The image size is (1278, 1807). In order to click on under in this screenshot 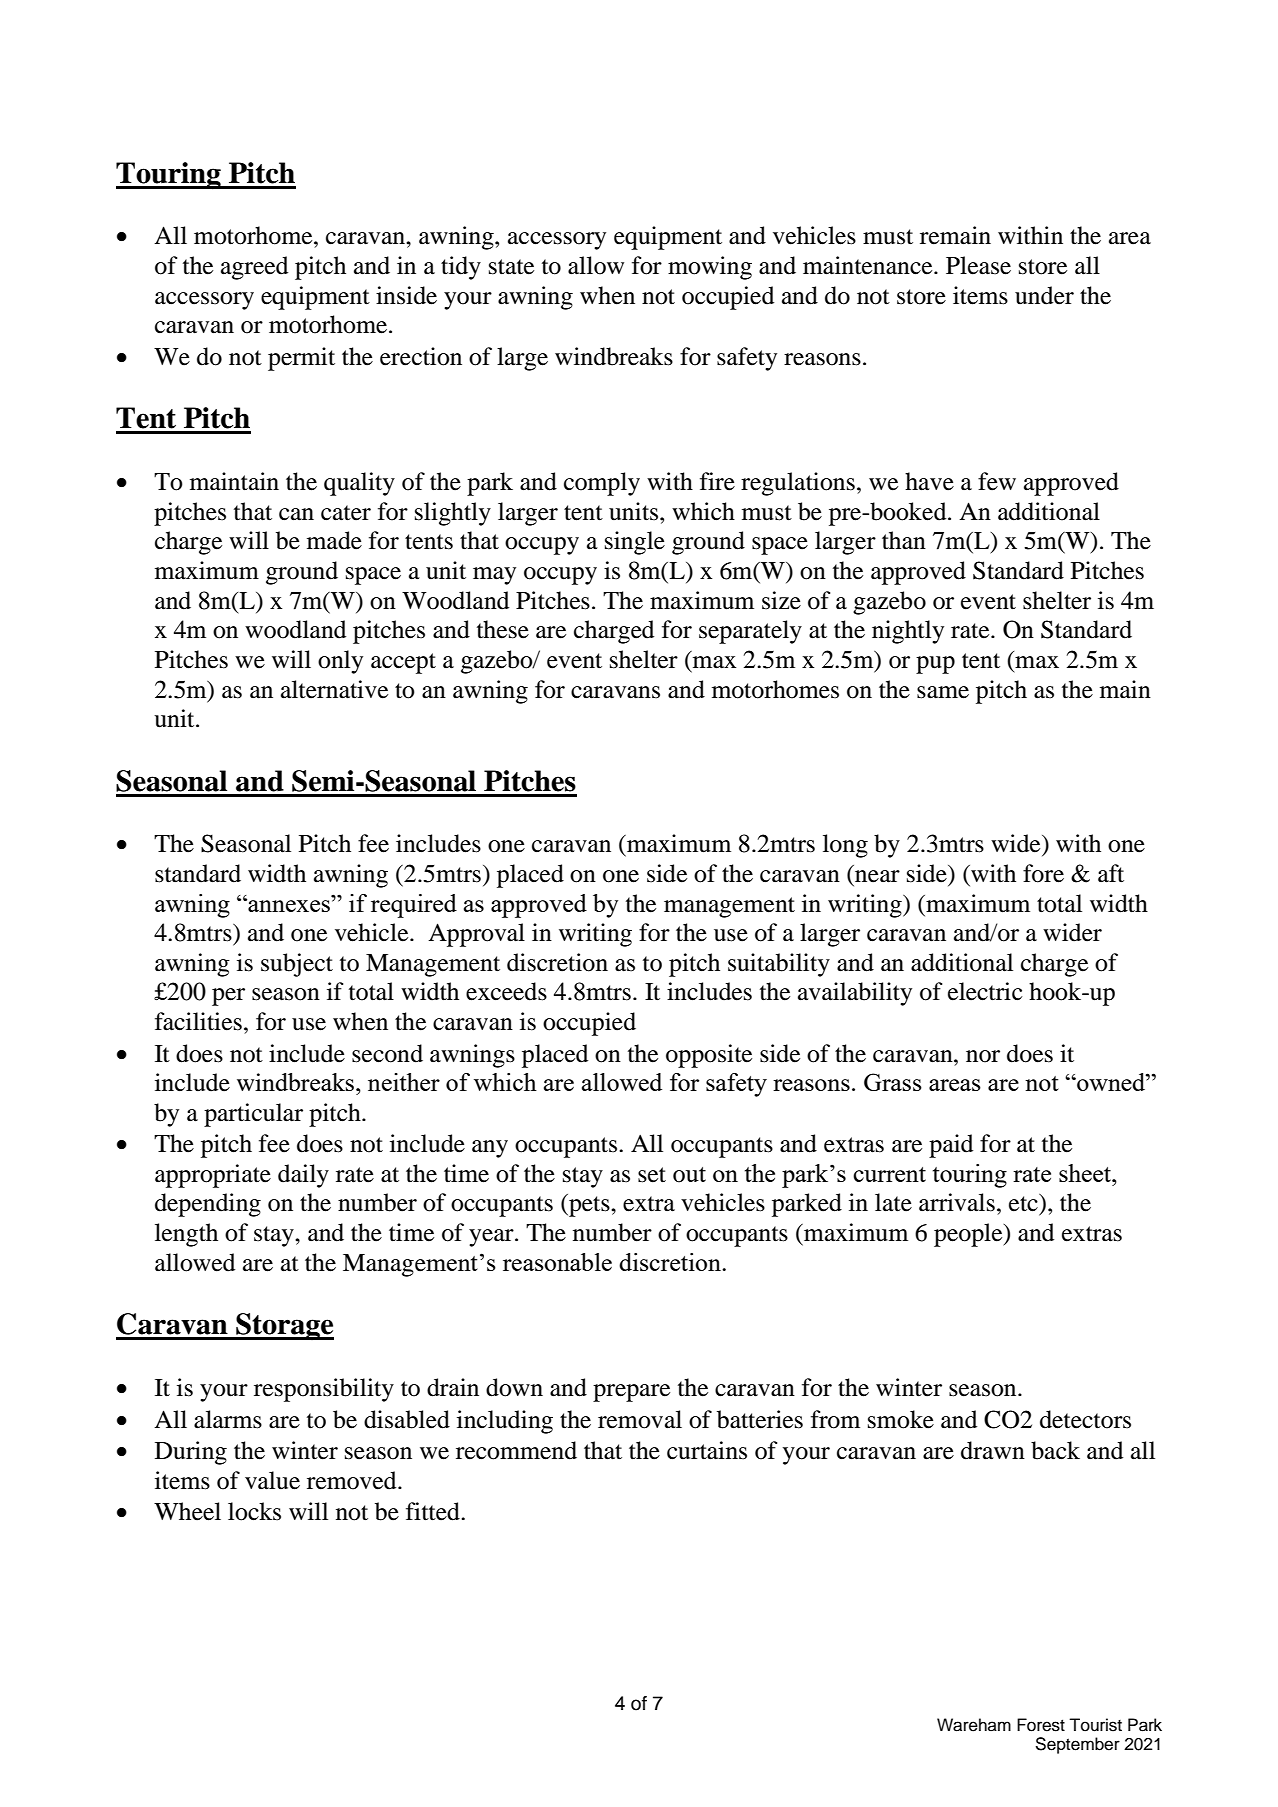, I will do `click(1044, 295)`.
